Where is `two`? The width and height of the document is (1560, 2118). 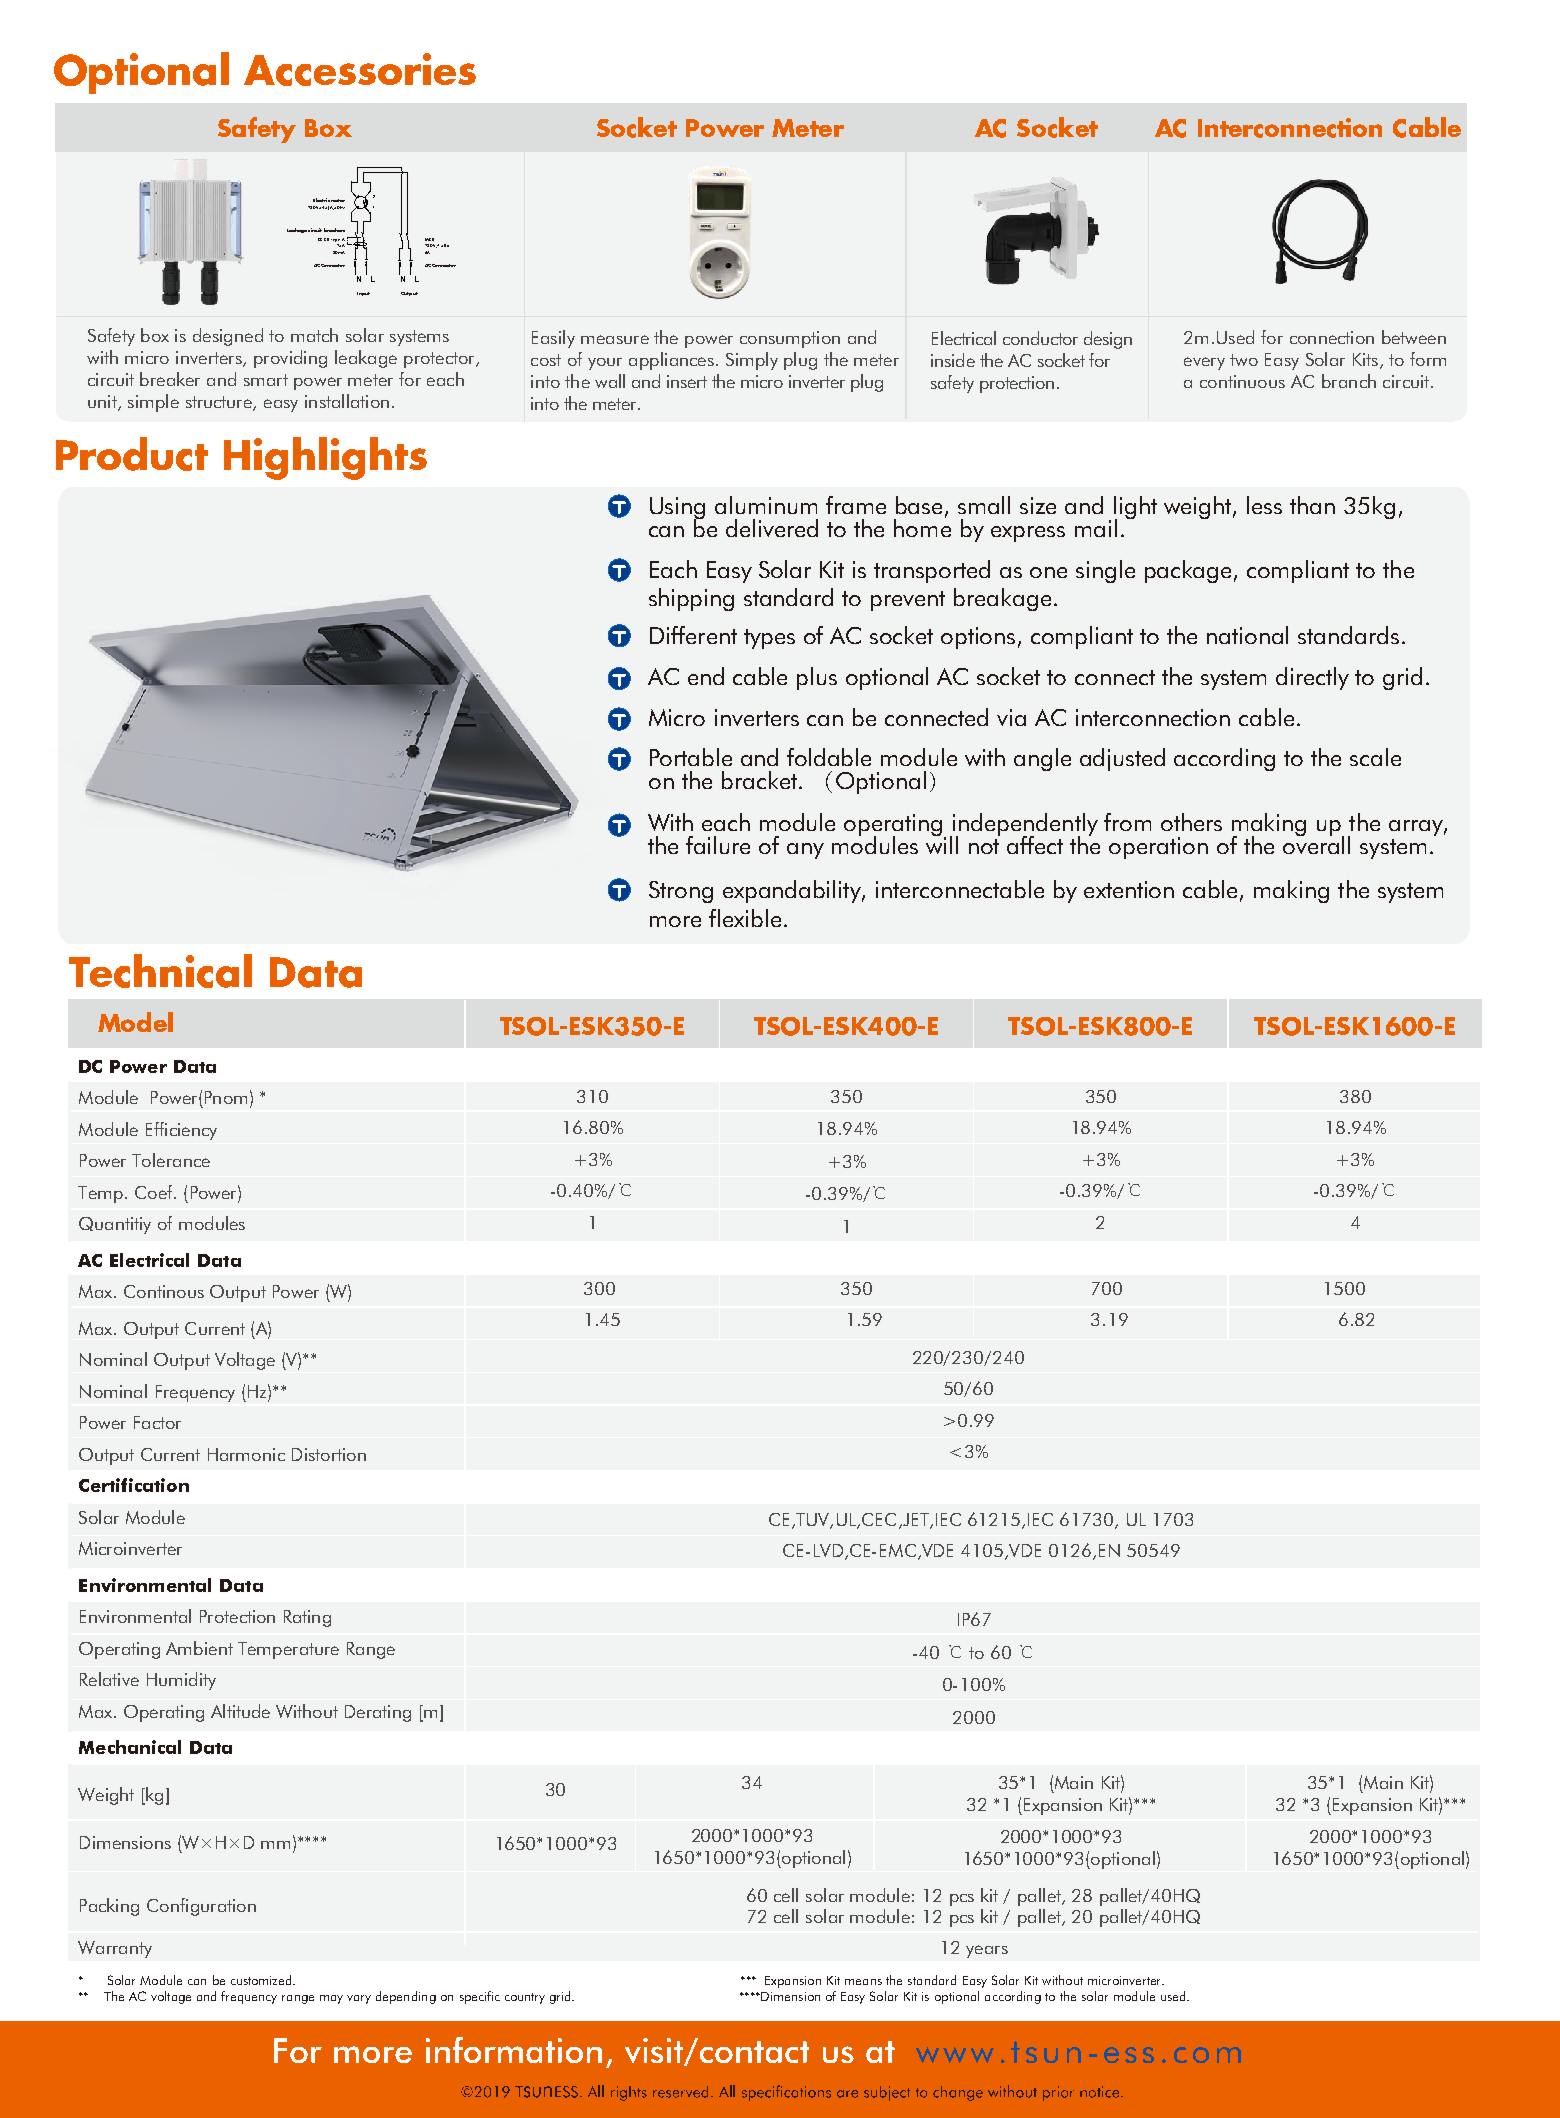
two is located at coordinates (1244, 360).
